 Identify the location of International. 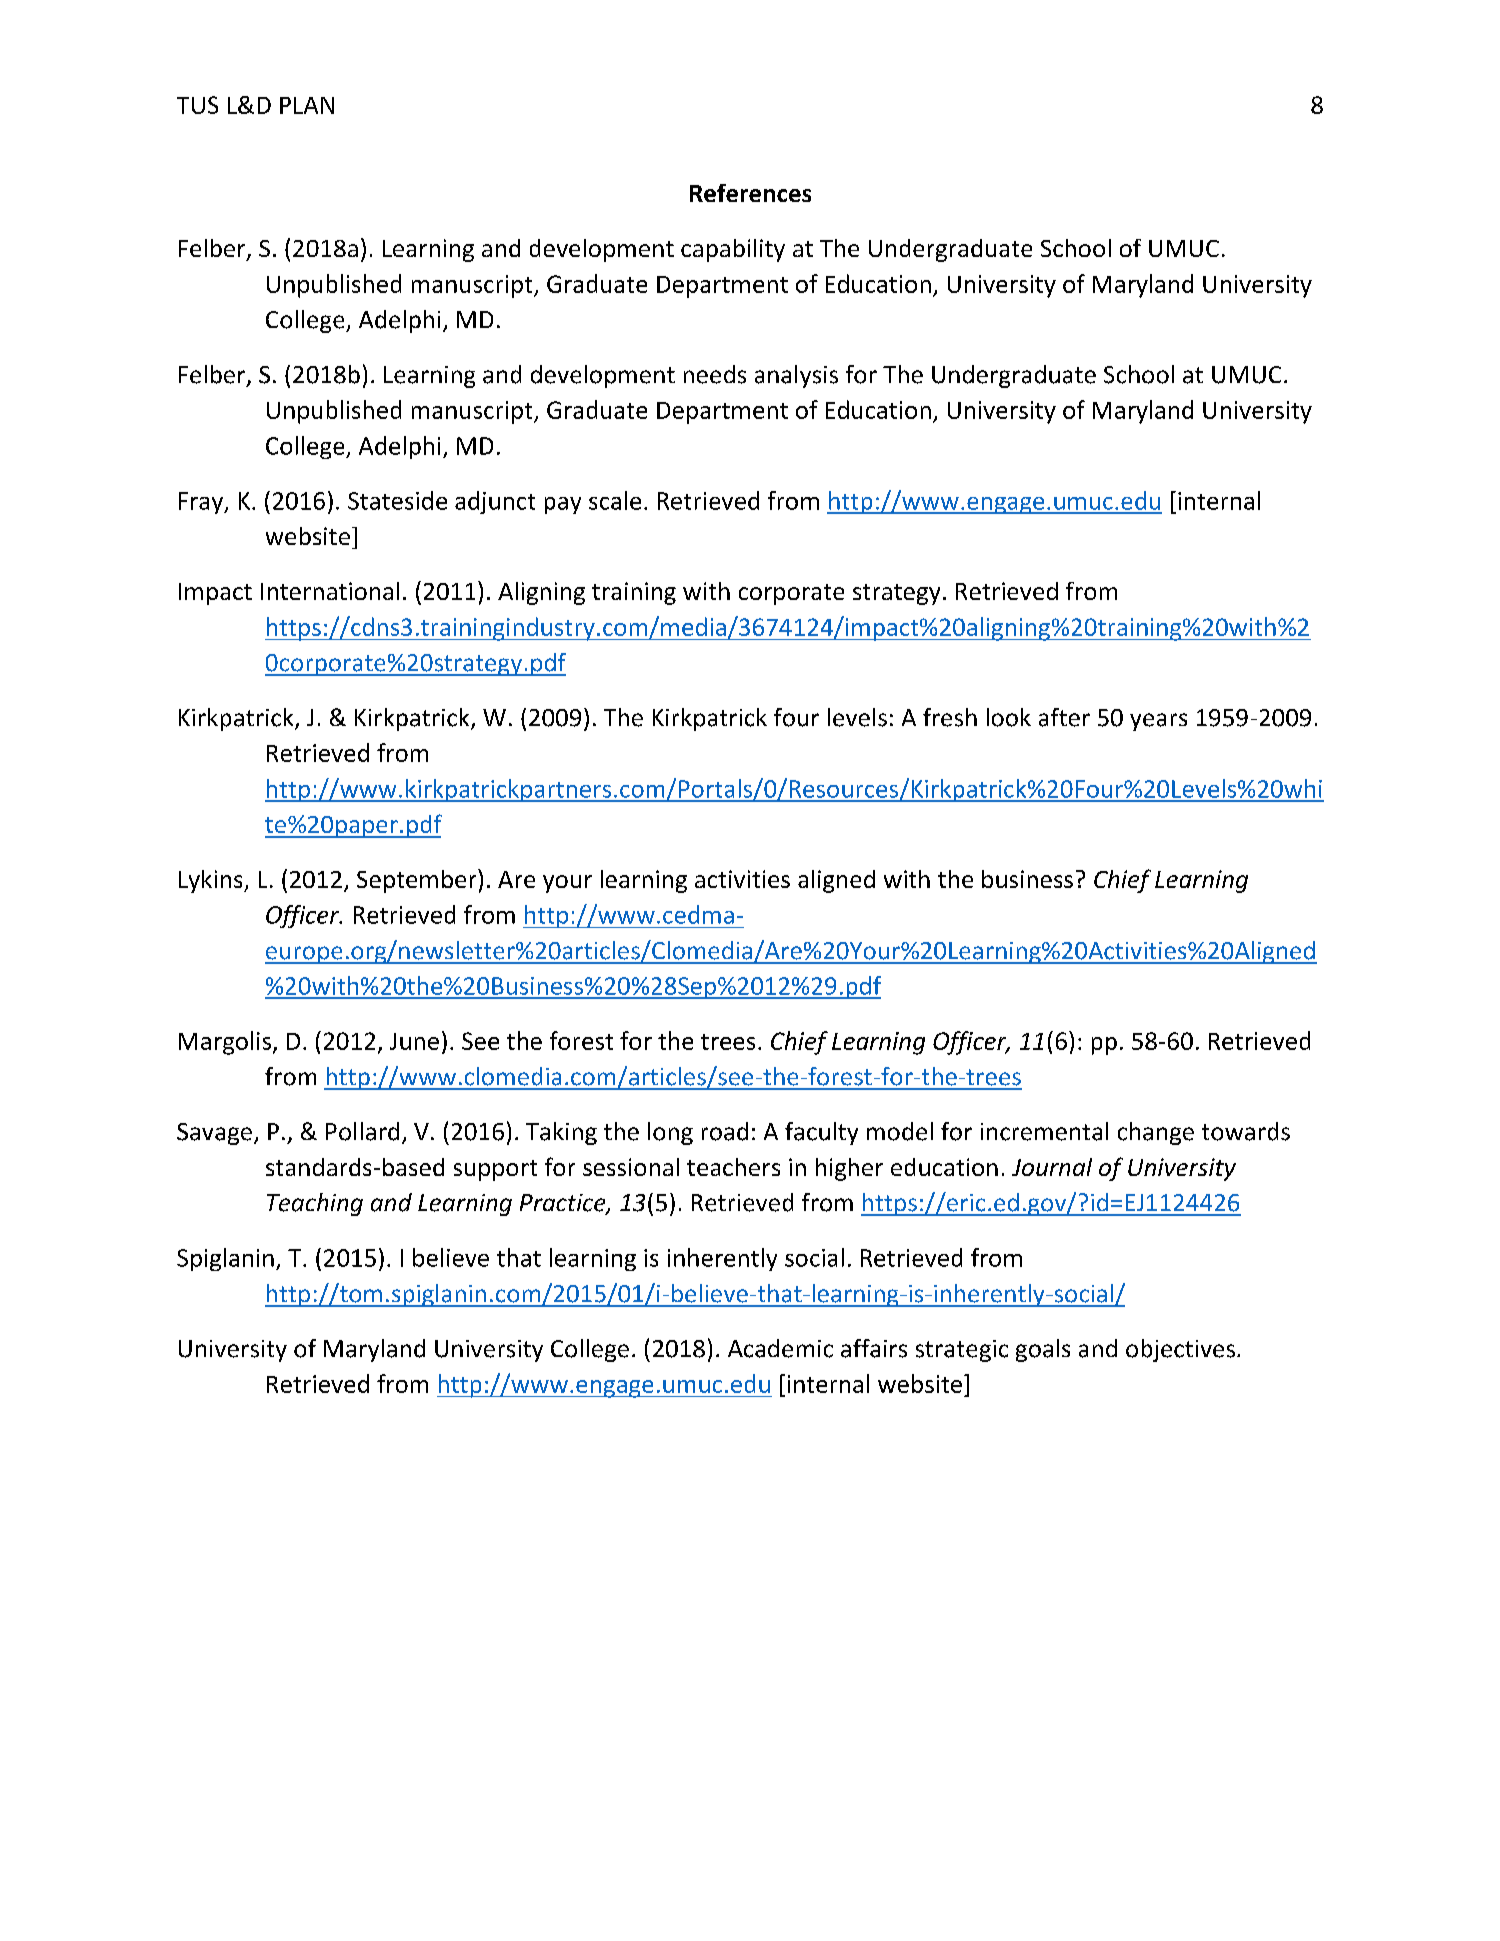
(330, 591).
